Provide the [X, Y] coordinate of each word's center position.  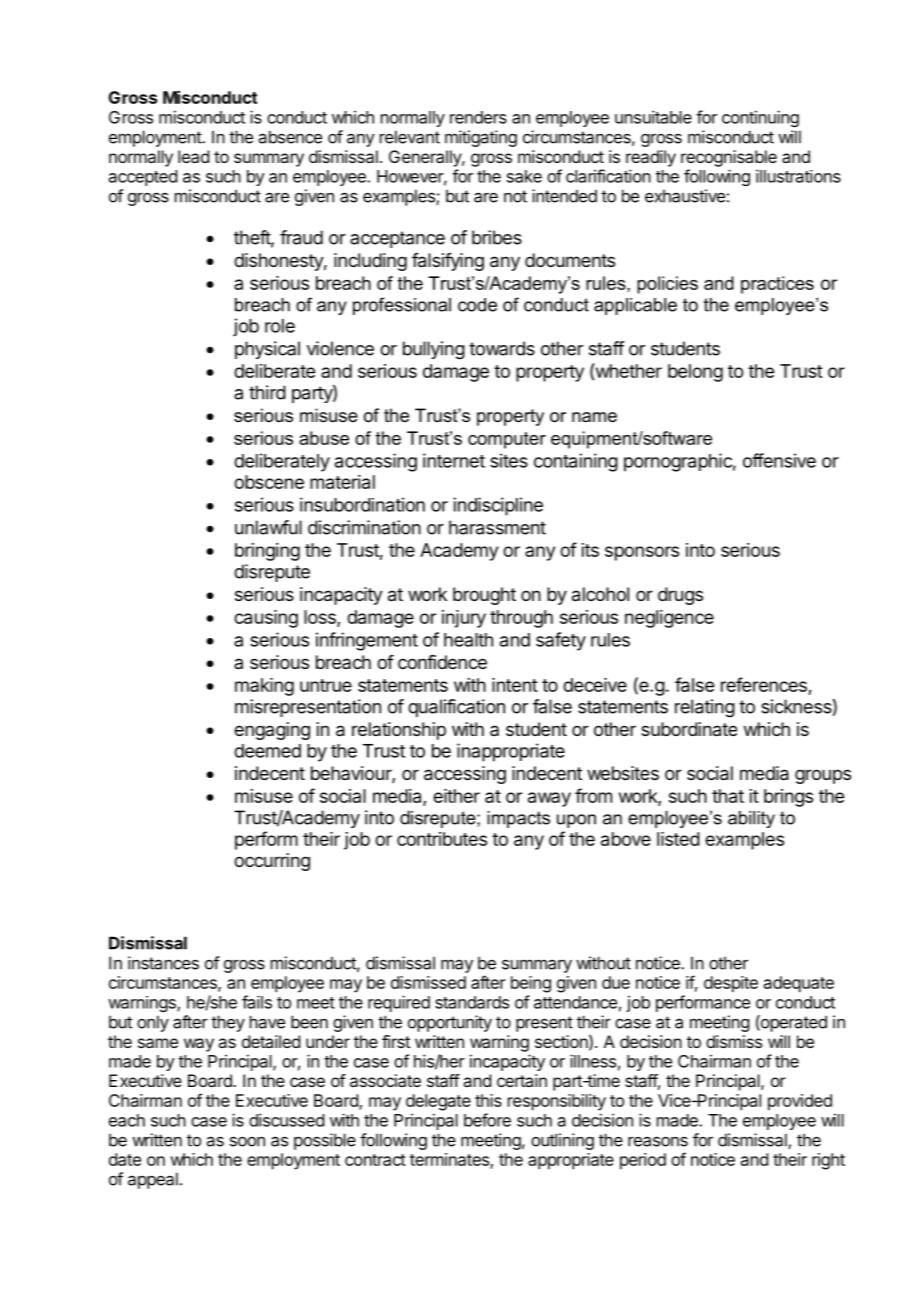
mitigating [481, 138]
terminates [450, 1160]
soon [247, 1141]
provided [800, 1102]
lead [193, 156]
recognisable [729, 158]
